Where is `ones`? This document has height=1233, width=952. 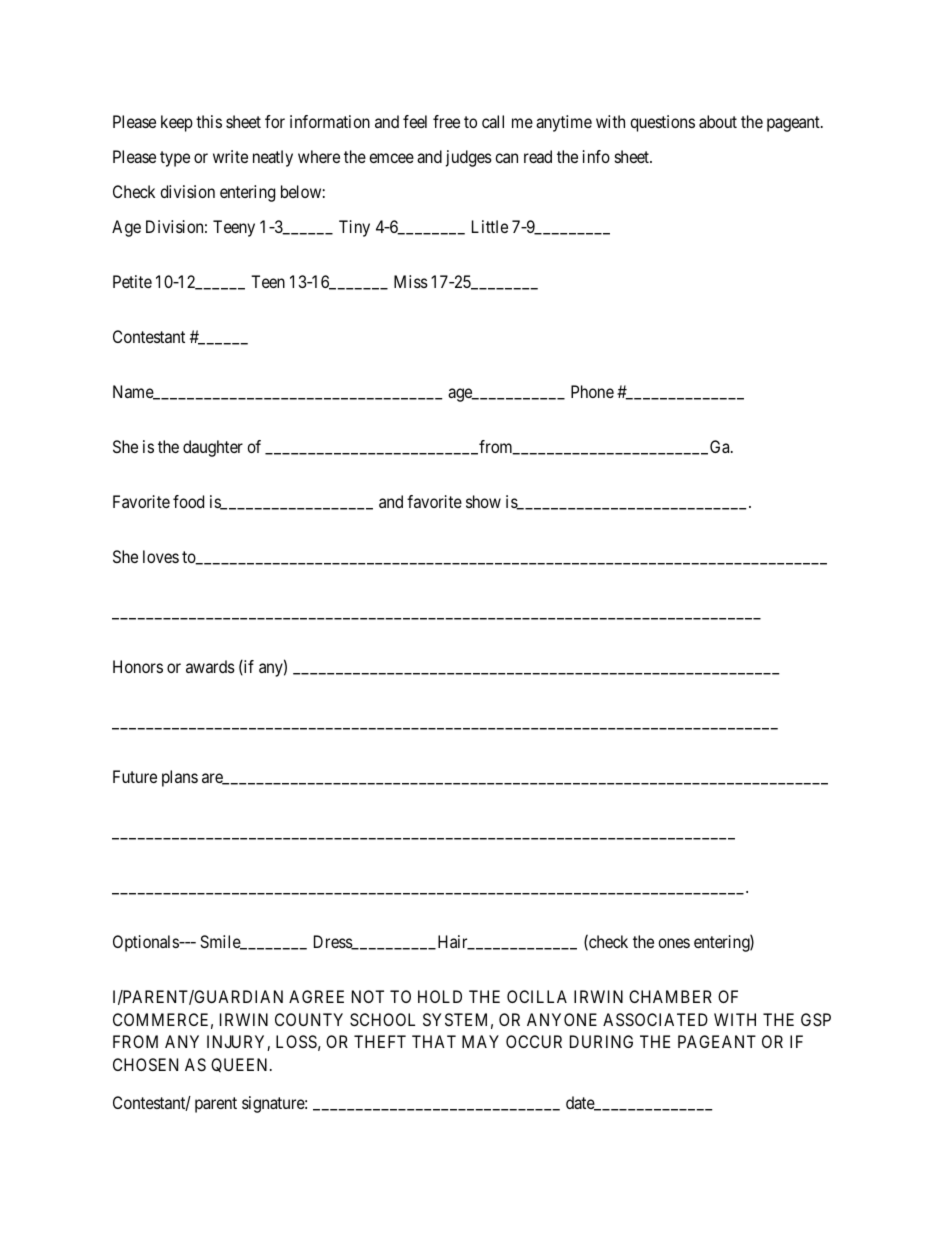 ones is located at coordinates (674, 943).
